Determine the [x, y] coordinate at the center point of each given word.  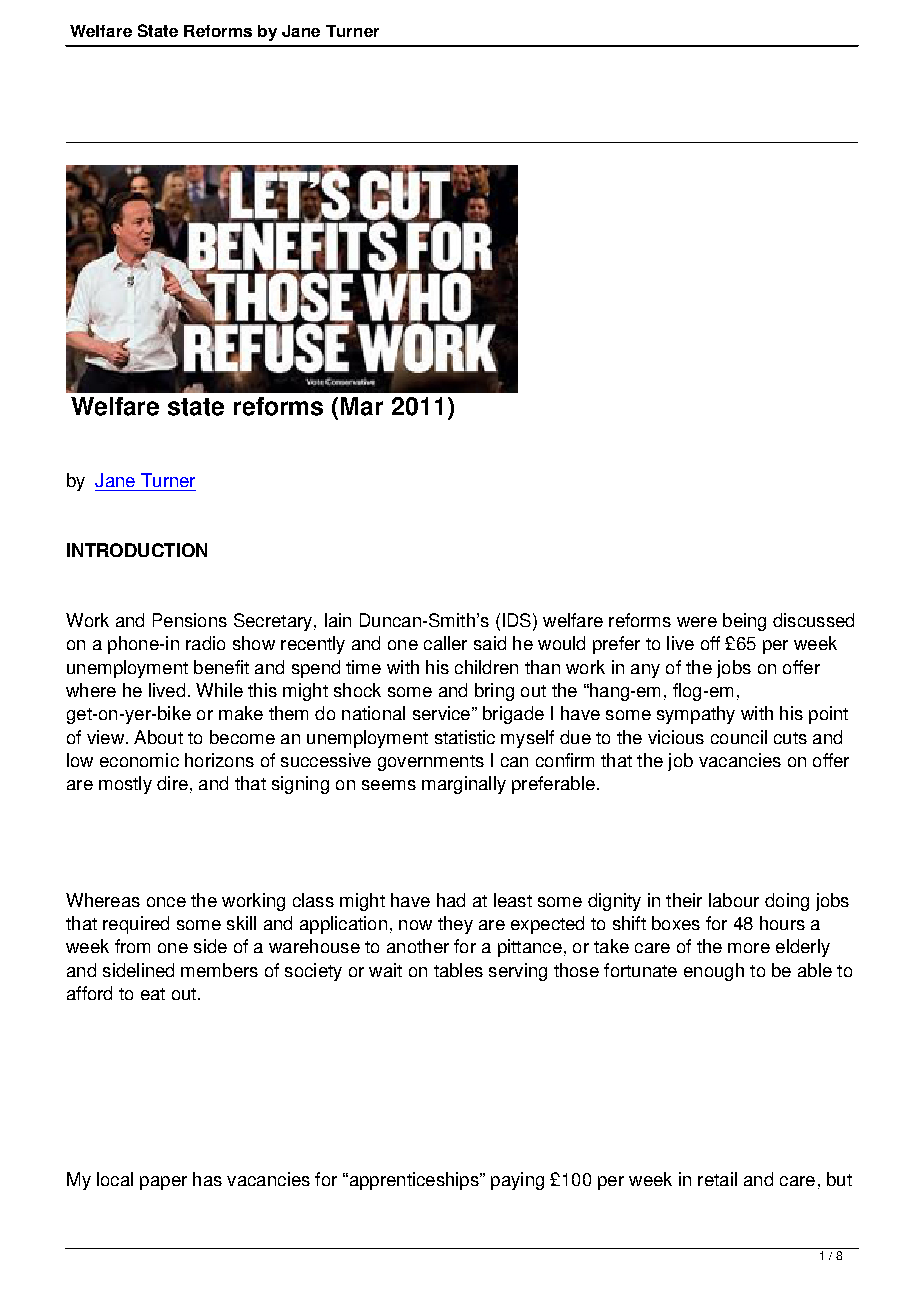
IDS [517, 620]
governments [431, 763]
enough [714, 972]
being [744, 622]
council [739, 737]
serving [518, 972]
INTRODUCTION [137, 550]
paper [163, 1183]
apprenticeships [414, 1181]
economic [139, 760]
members [219, 970]
